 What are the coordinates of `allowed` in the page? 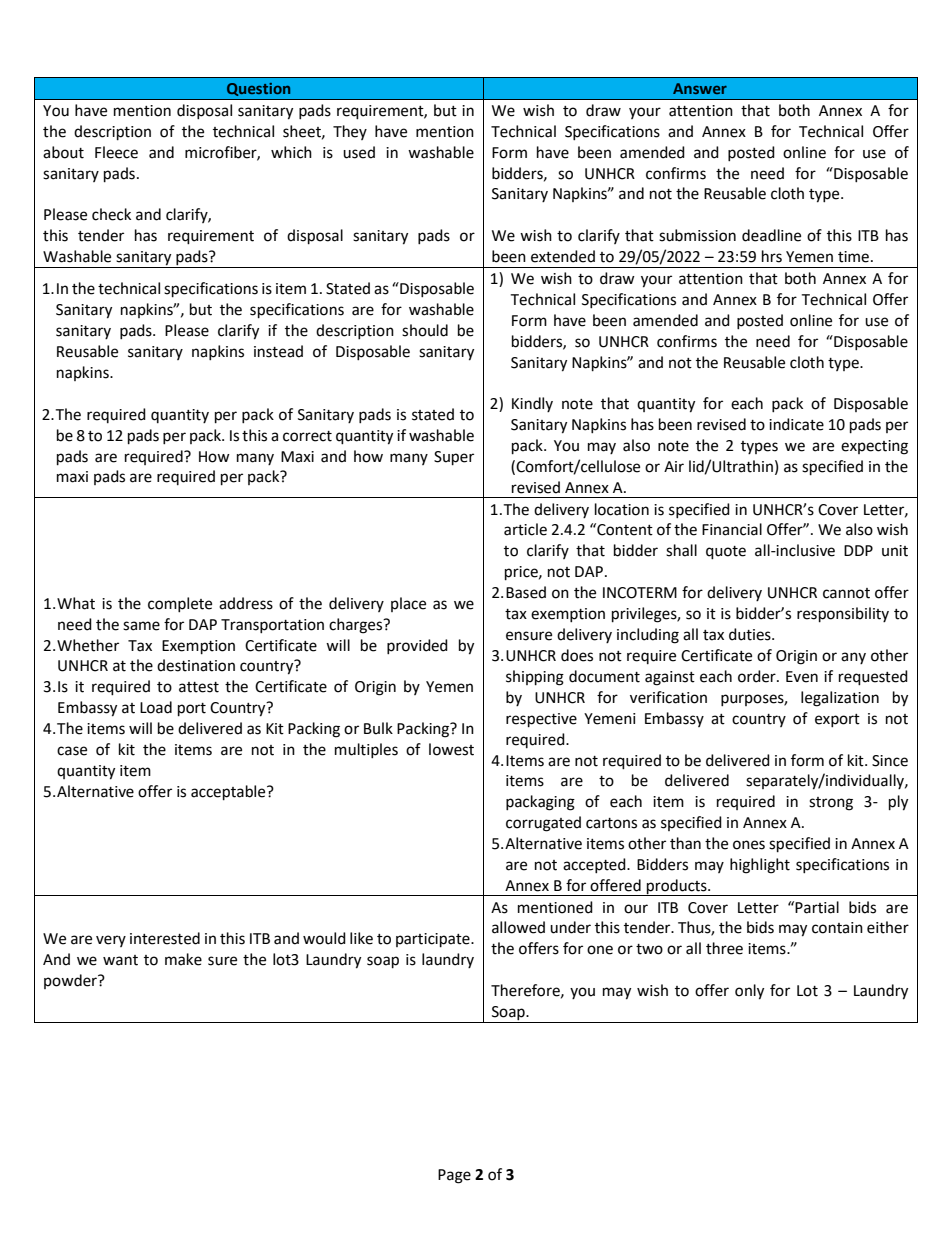 It's located at (518, 927).
